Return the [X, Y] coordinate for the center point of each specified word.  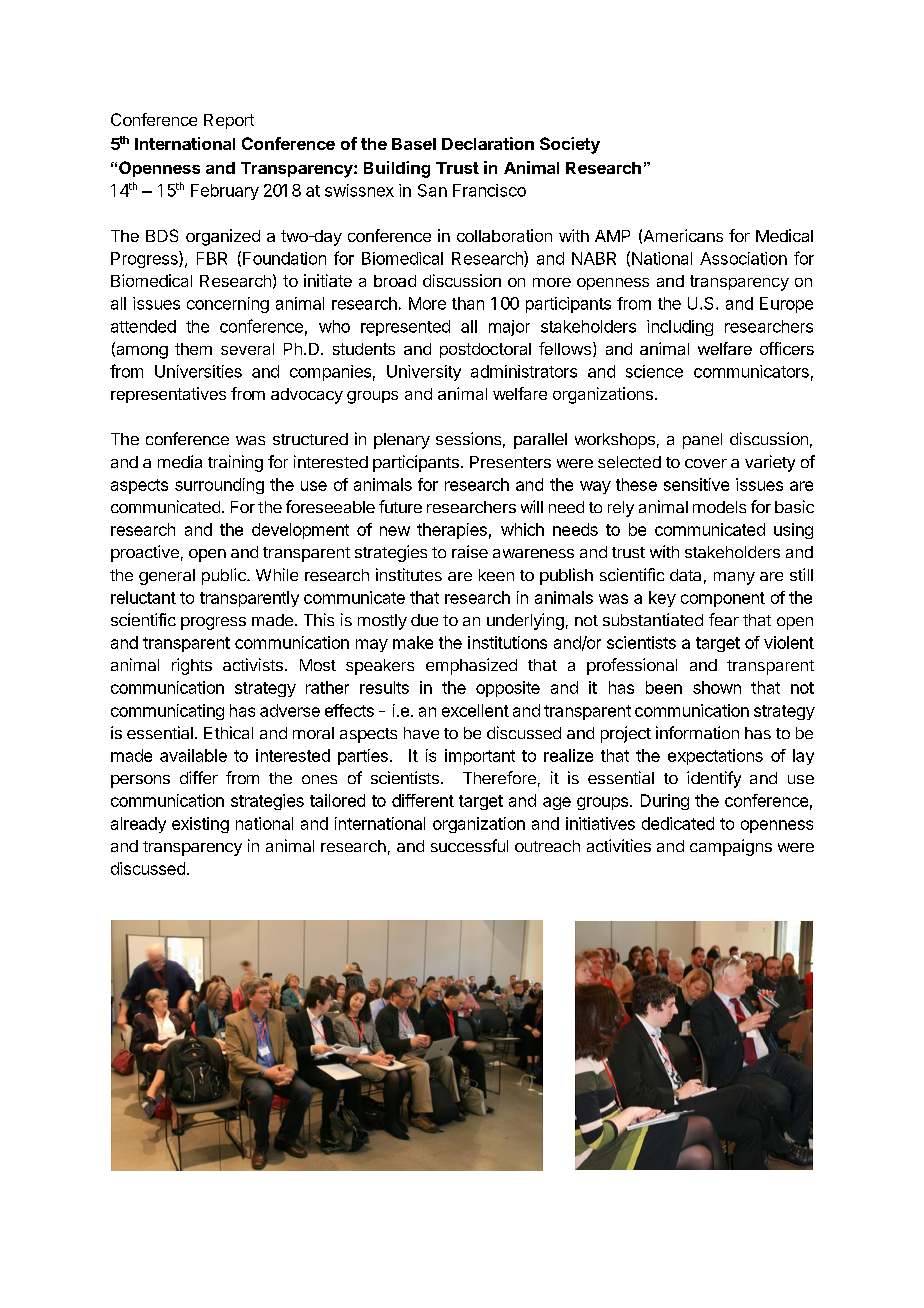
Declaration [488, 143]
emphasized [471, 666]
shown [717, 687]
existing [200, 825]
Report [229, 121]
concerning [228, 305]
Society [570, 145]
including [680, 328]
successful [469, 845]
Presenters [510, 462]
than [468, 303]
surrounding [219, 486]
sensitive [696, 484]
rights [192, 666]
